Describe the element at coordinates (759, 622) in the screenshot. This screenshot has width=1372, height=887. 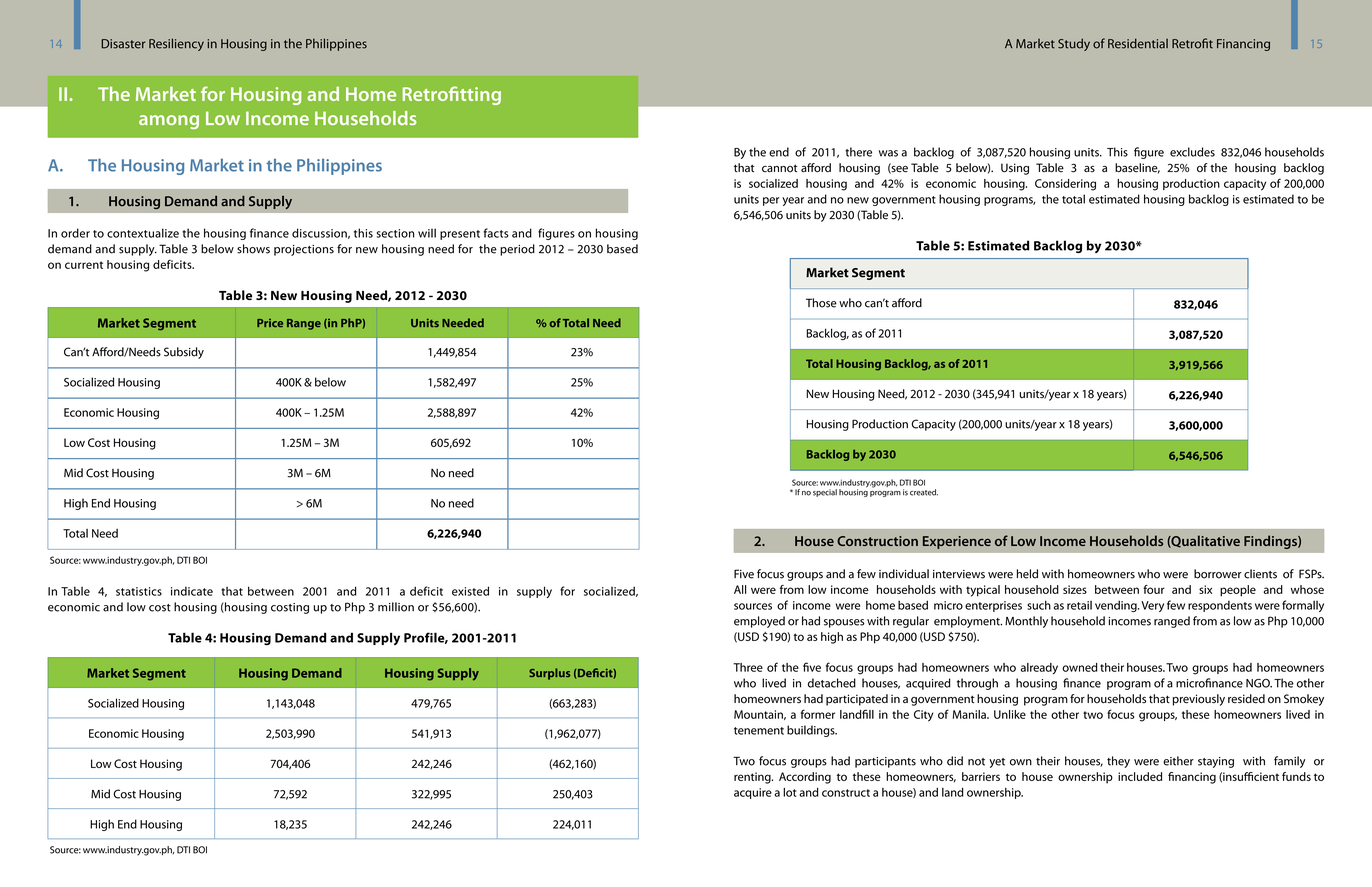
I see `employed` at that location.
